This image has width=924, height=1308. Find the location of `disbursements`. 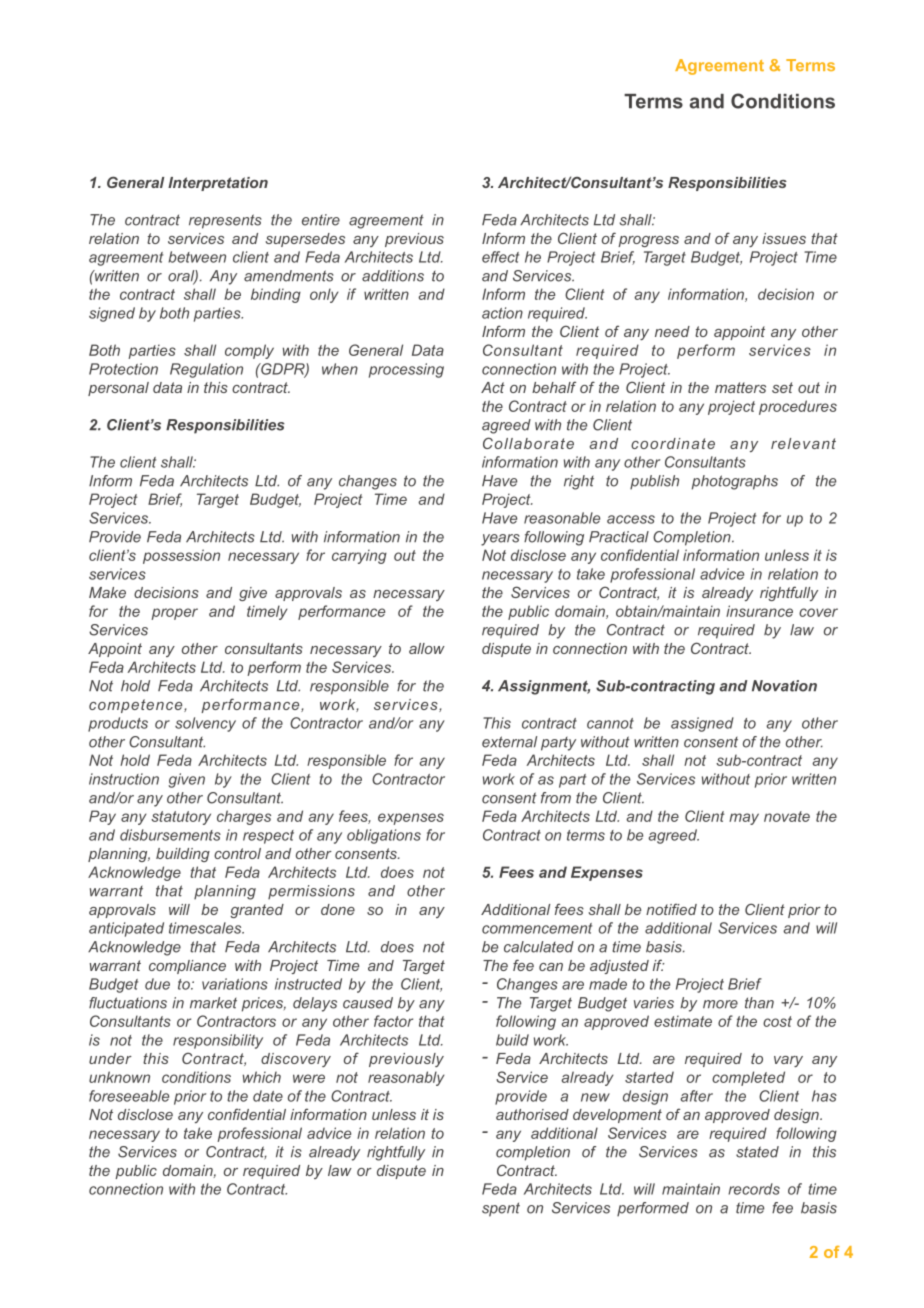

disbursements is located at coordinates (170, 835).
